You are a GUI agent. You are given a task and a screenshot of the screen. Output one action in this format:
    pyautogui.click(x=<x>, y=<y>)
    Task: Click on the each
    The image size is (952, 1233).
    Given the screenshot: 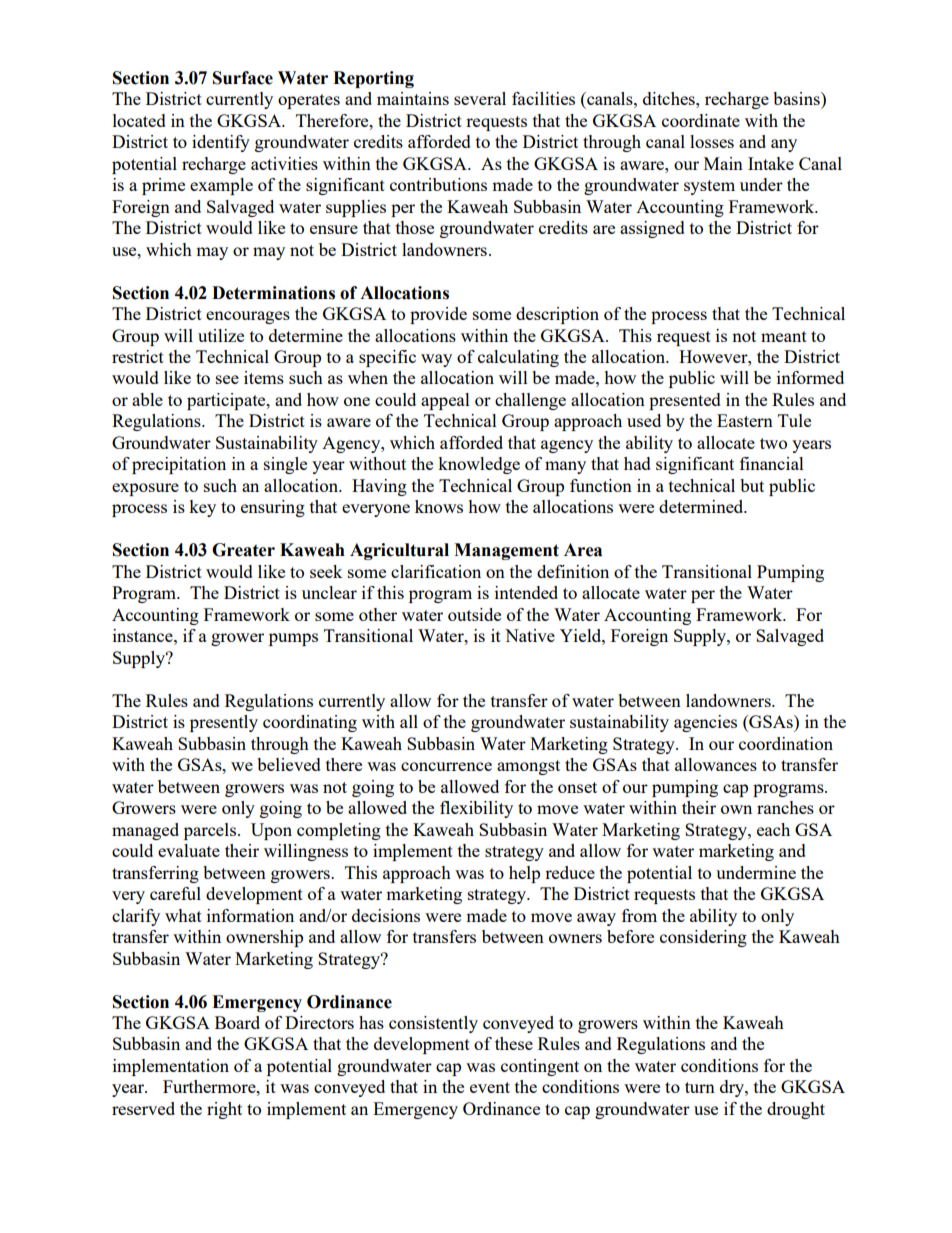 What is the action you would take?
    pyautogui.click(x=773, y=829)
